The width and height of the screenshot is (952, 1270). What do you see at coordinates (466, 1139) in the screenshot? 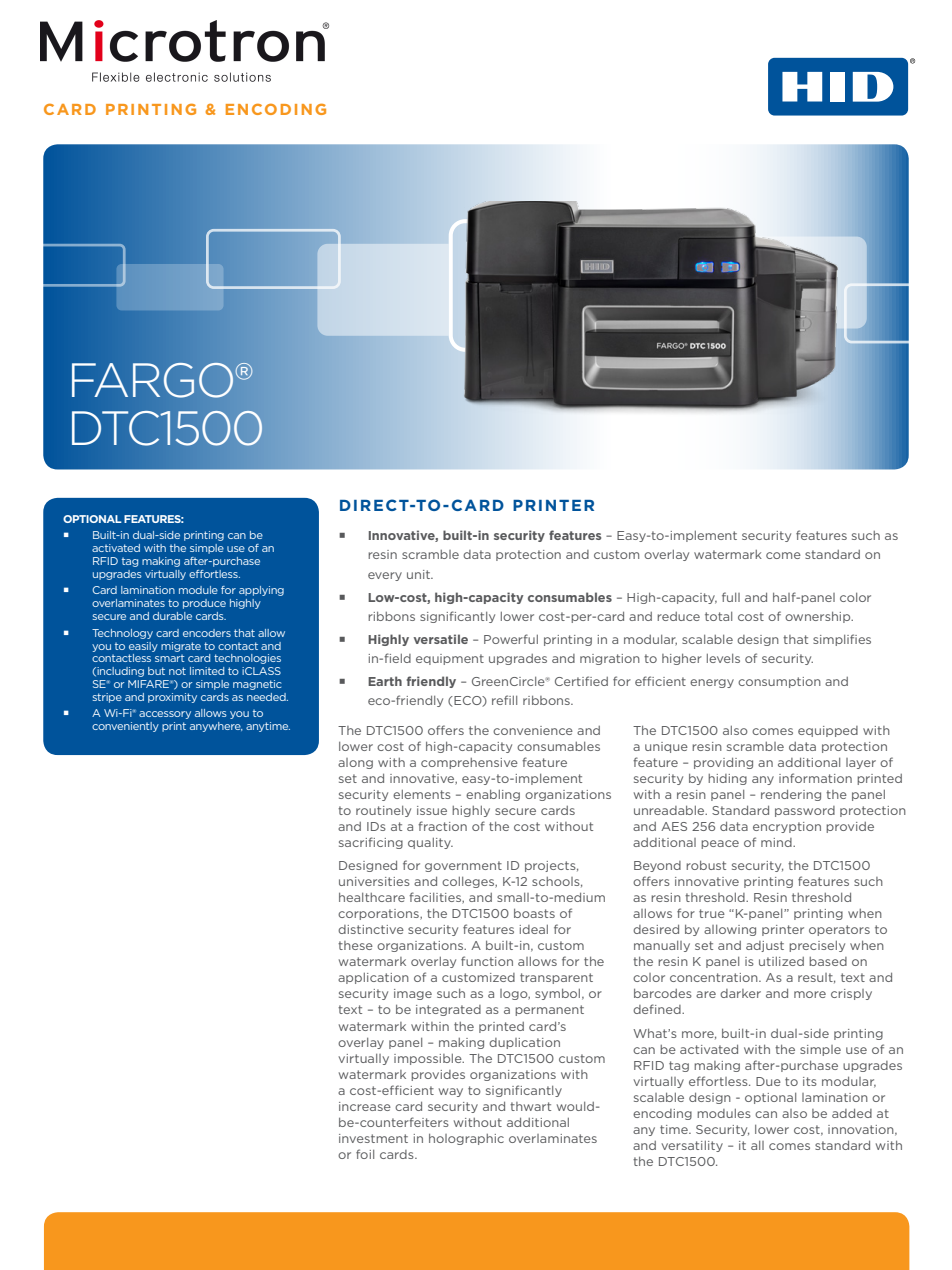
I see `holographic` at bounding box center [466, 1139].
